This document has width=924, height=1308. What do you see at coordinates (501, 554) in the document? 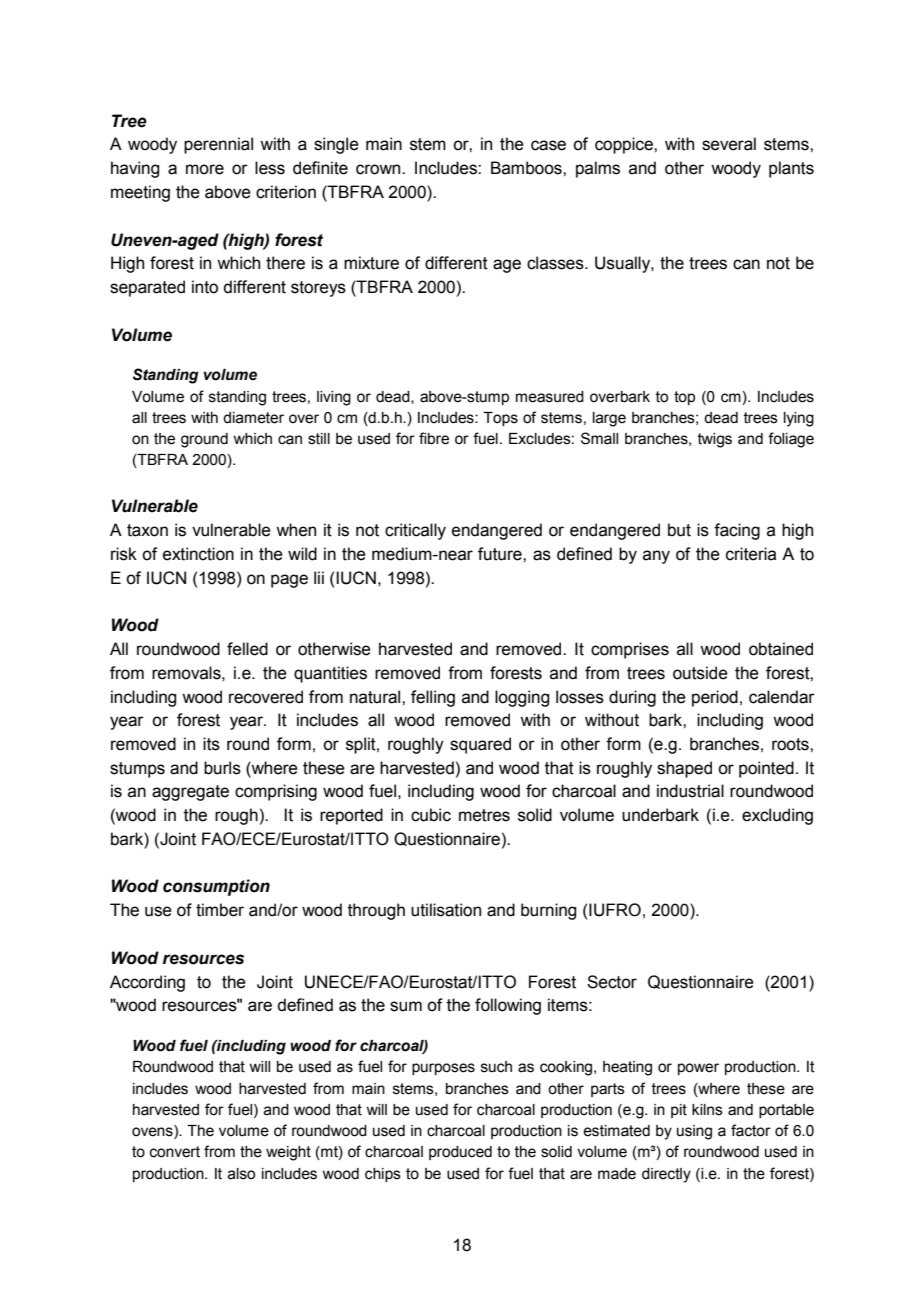
I see `future` at bounding box center [501, 554].
